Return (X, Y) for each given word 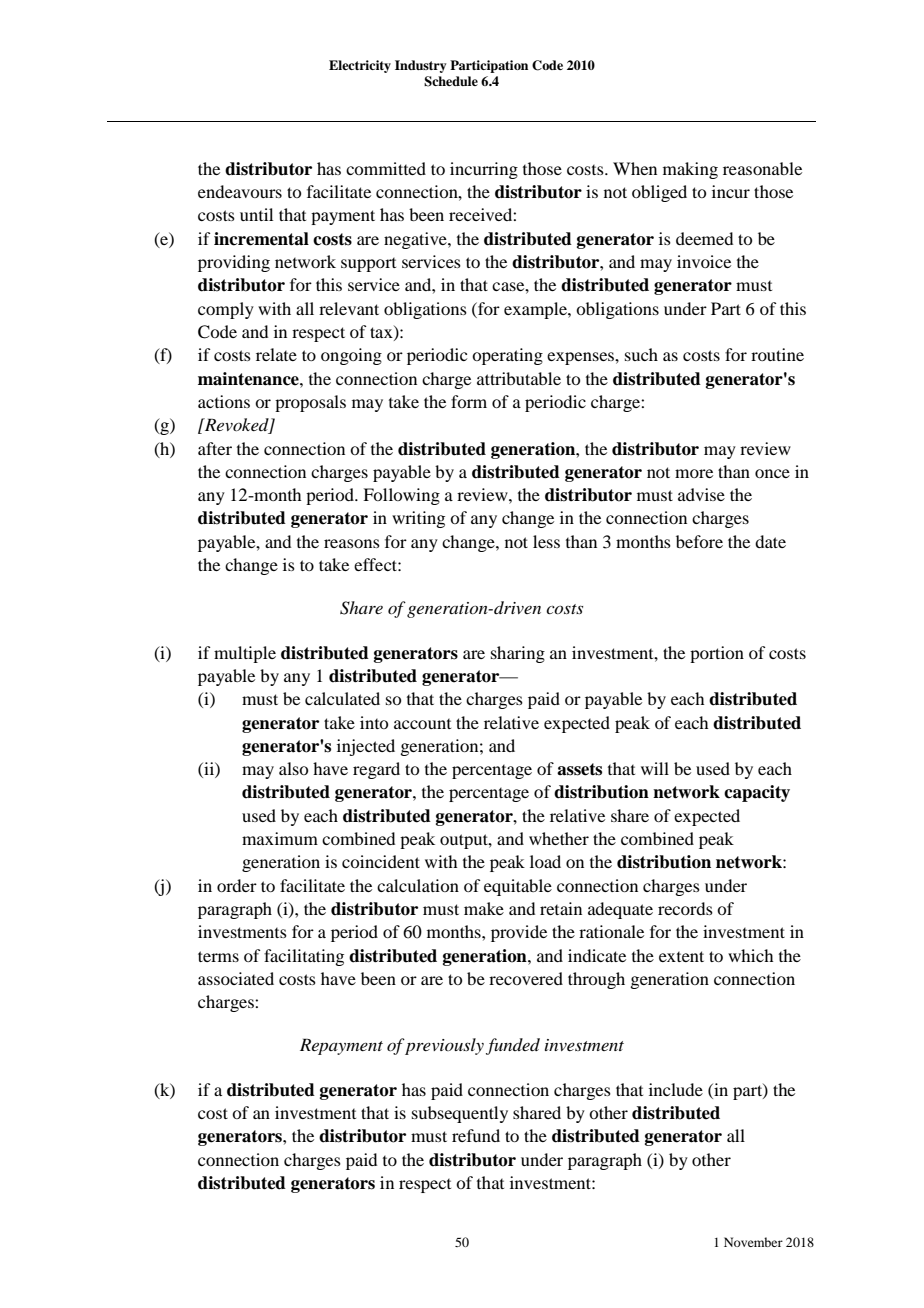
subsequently (460, 1114)
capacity (757, 793)
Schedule (451, 81)
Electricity (360, 66)
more (694, 473)
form (469, 401)
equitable (518, 887)
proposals (310, 403)
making (690, 170)
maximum (280, 838)
